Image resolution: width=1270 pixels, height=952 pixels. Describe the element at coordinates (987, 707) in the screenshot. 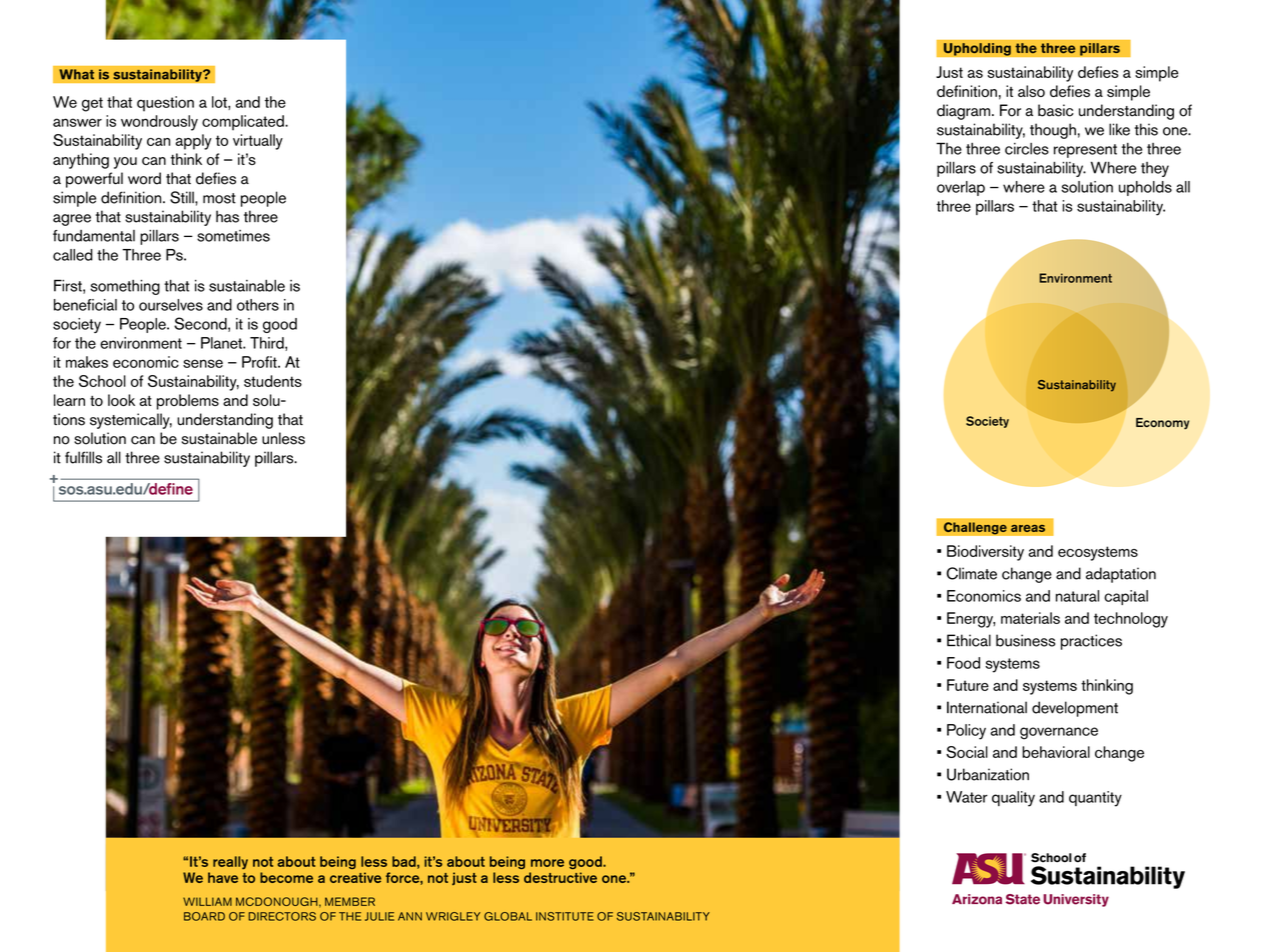

I see `International` at that location.
